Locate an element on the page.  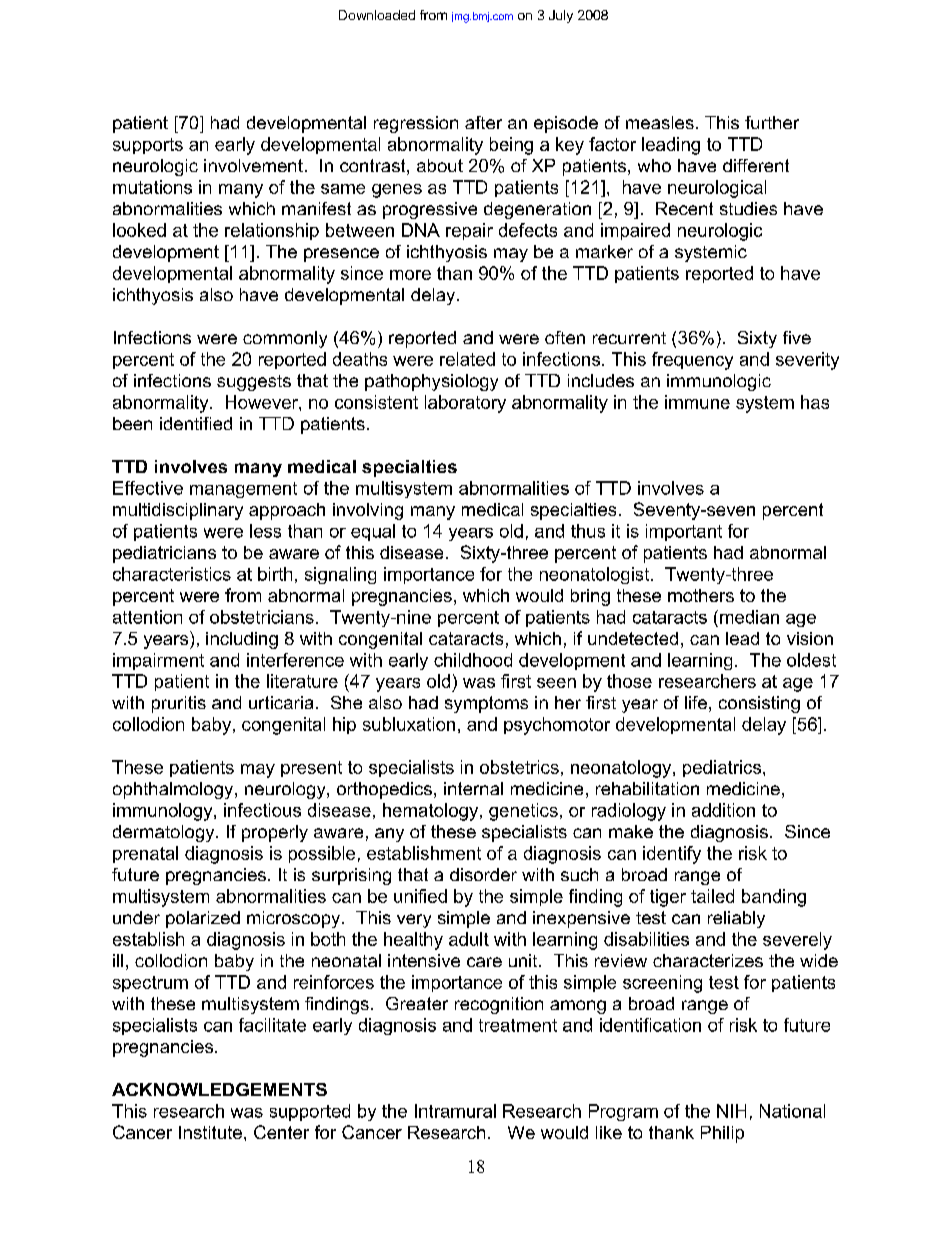
NIH is located at coordinates (731, 1111).
